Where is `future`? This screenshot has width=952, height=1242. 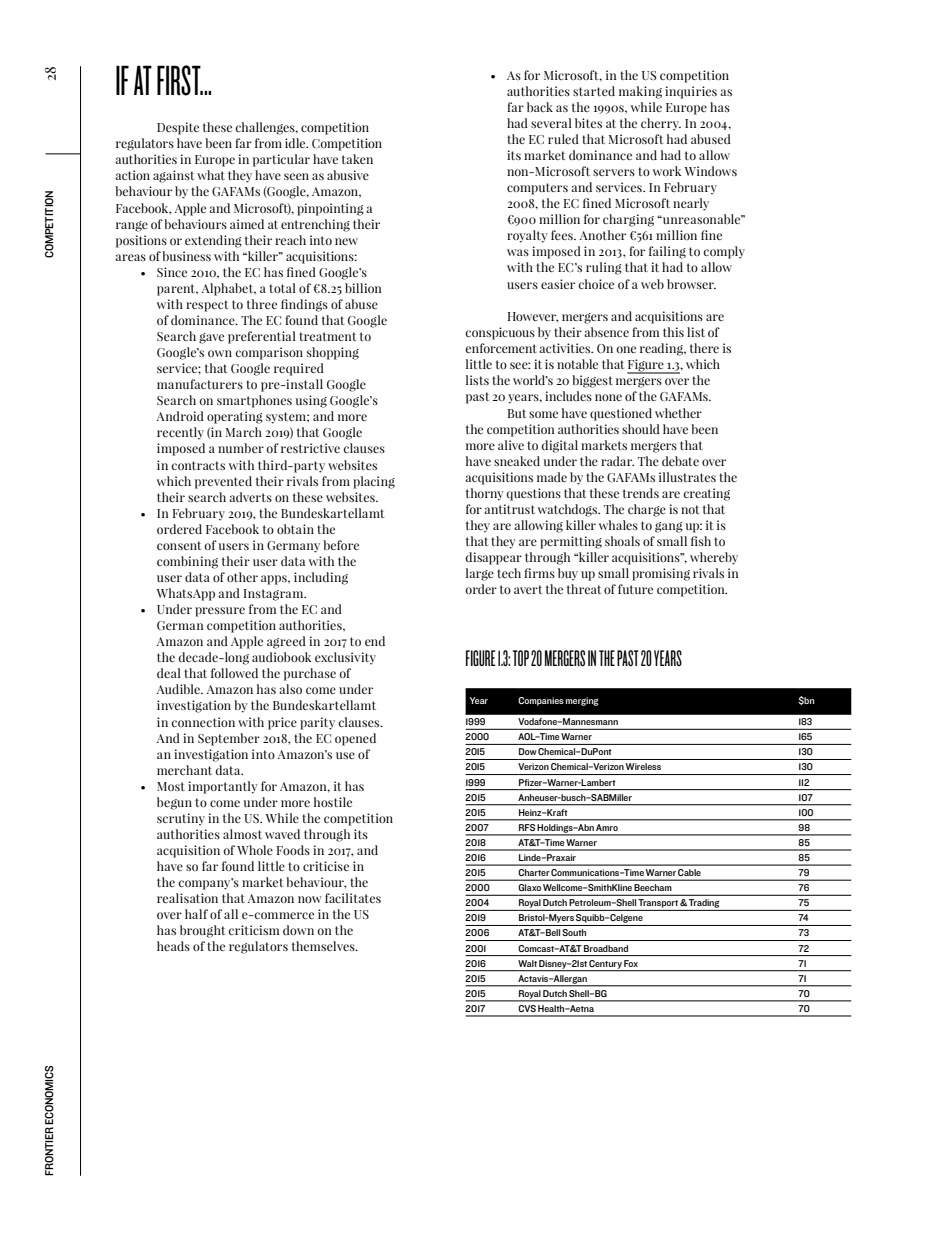
future is located at coordinates (635, 589).
